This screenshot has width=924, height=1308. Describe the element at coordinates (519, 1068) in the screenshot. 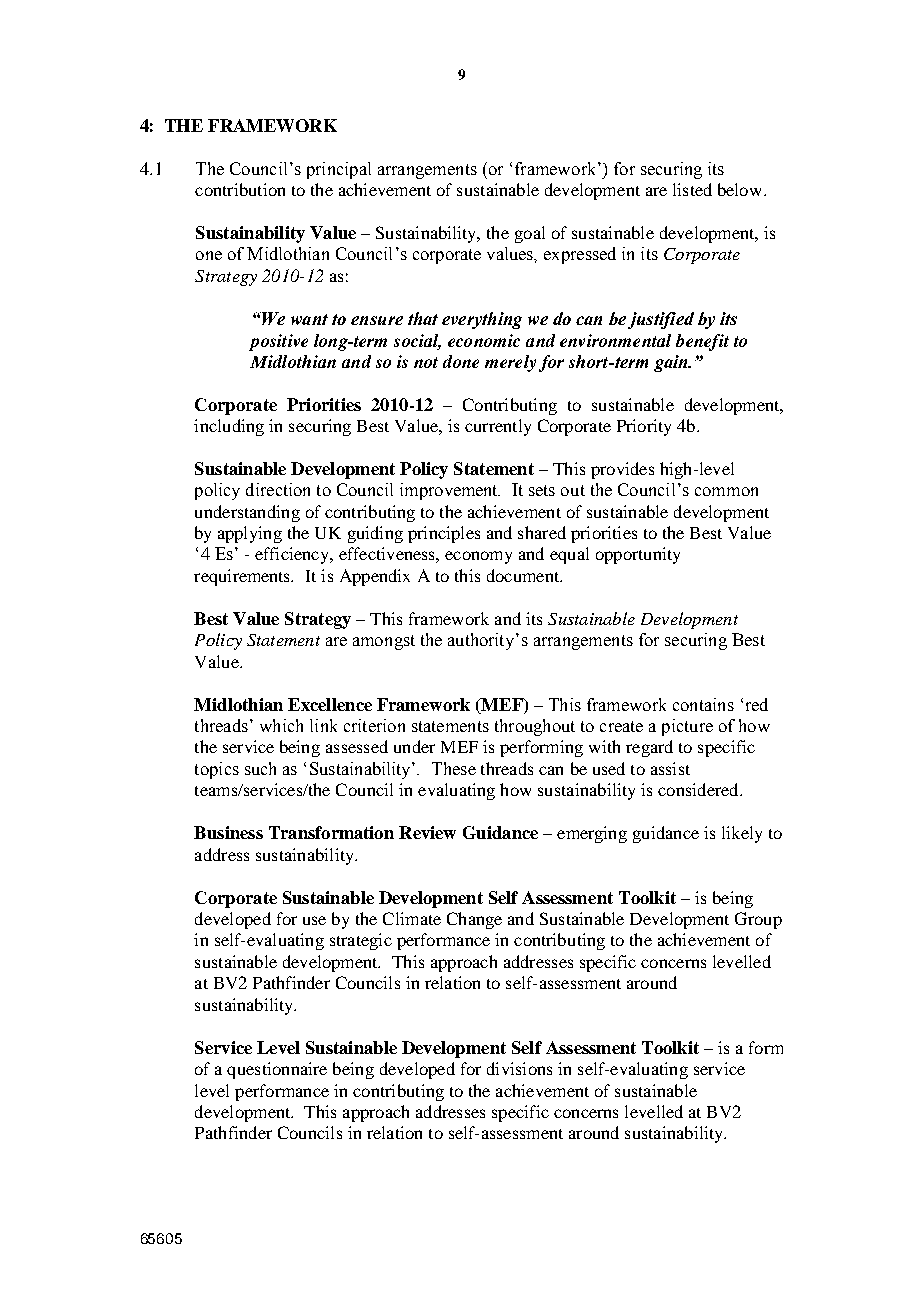

I see `divisions` at that location.
